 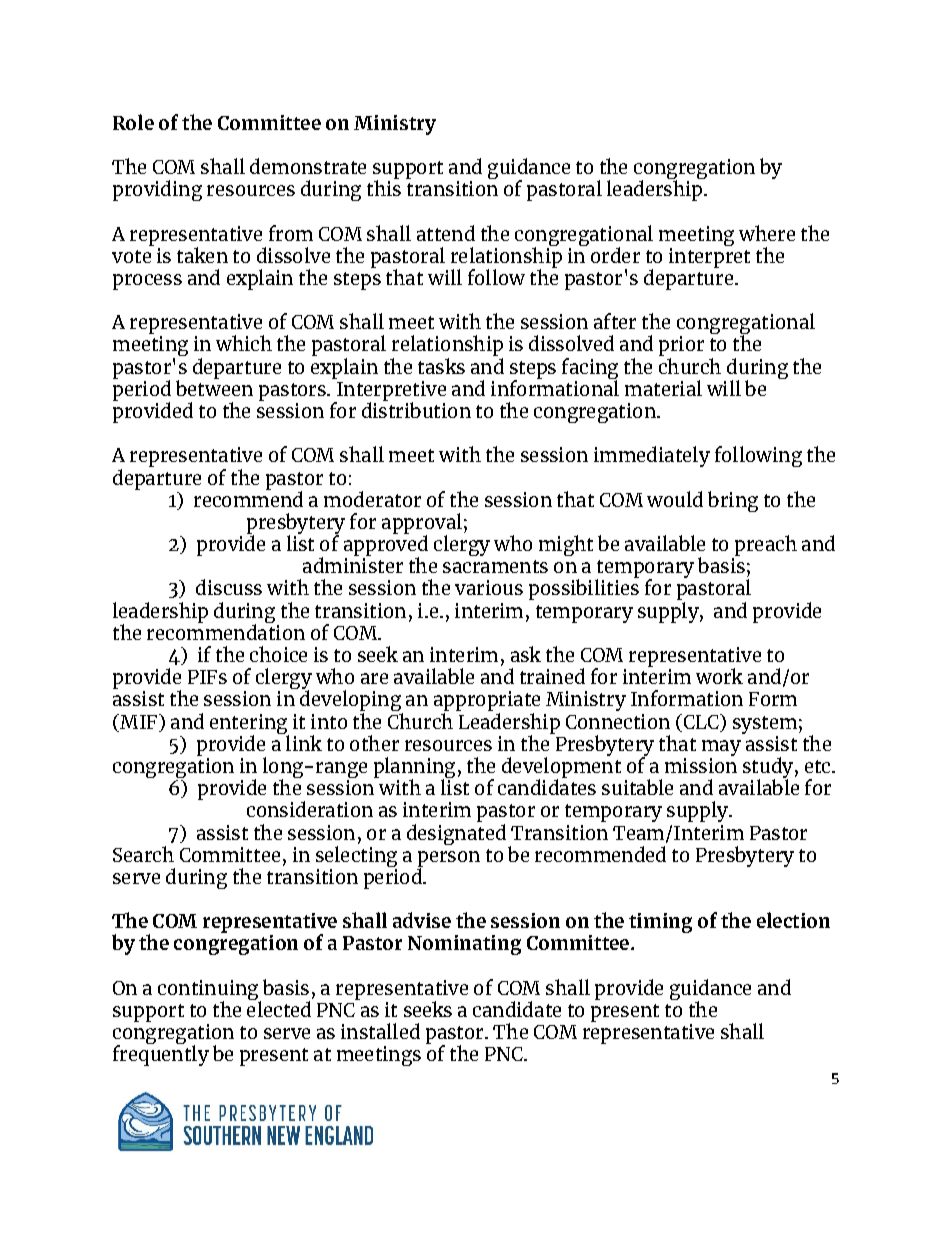 I want to click on various, so click(x=489, y=587).
